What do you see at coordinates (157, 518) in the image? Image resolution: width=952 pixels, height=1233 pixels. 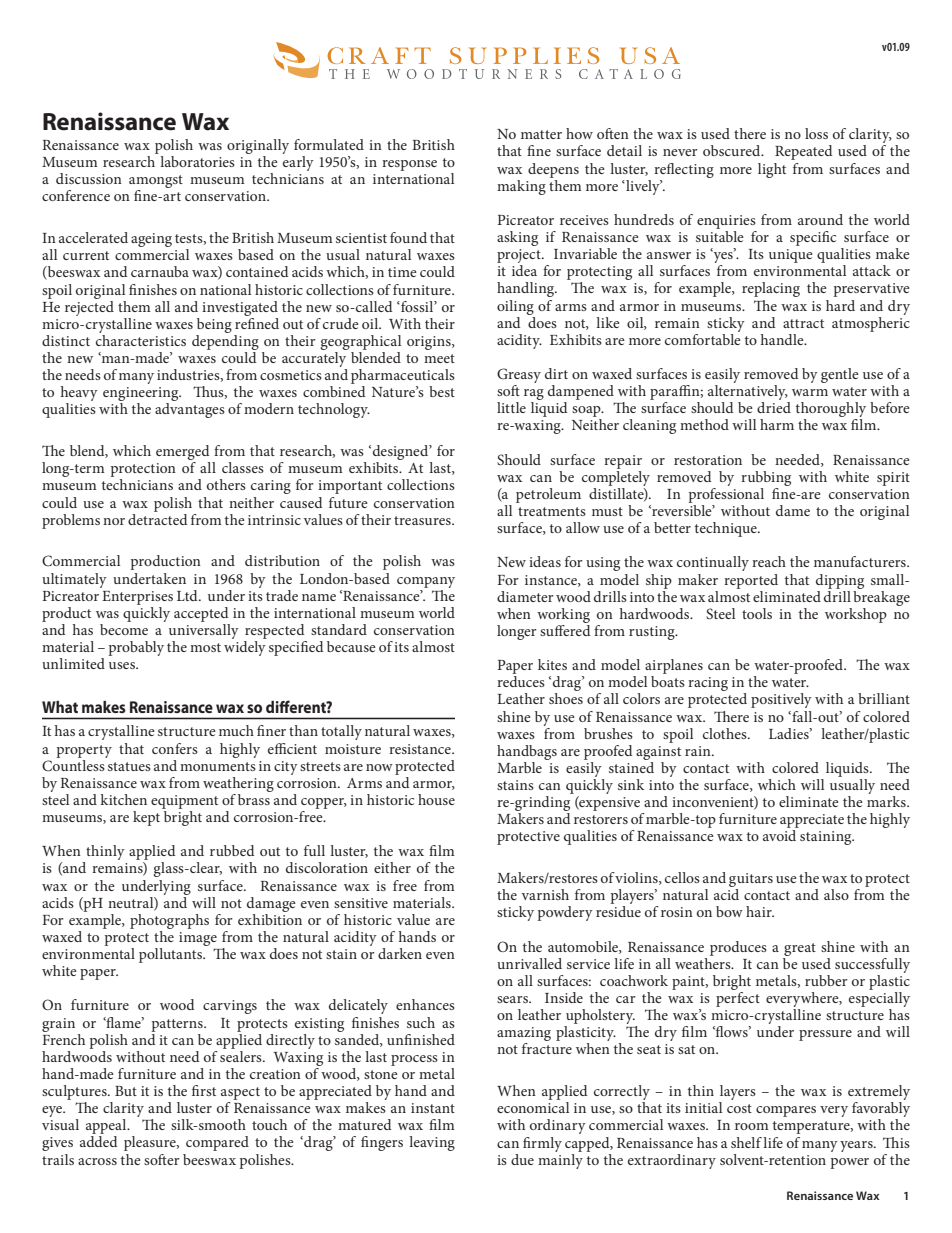 I see `detracted` at bounding box center [157, 518].
